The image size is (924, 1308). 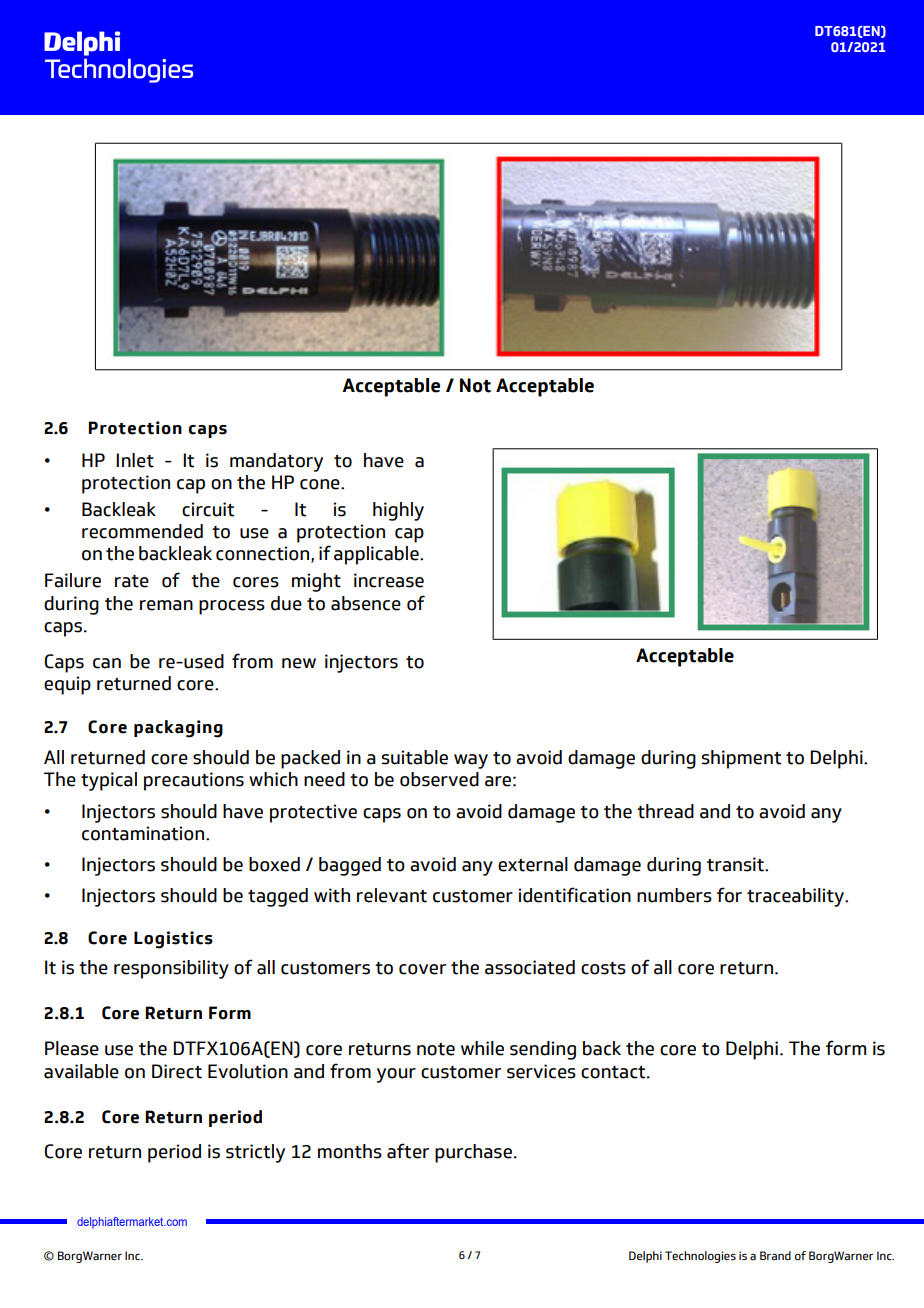 What do you see at coordinates (178, 729) in the page?
I see `packaging` at bounding box center [178, 729].
